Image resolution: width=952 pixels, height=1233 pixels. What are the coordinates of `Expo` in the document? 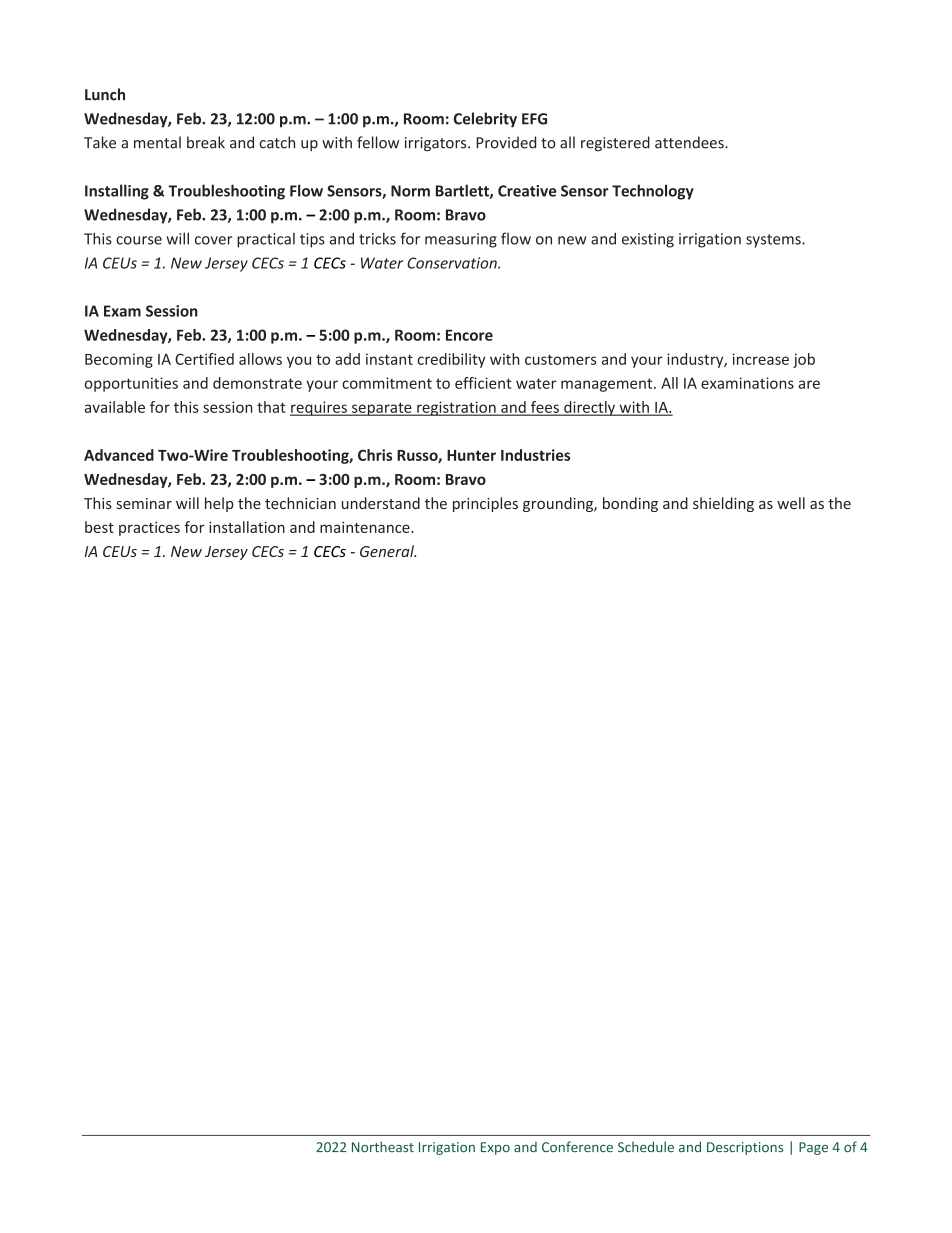 It's located at (495, 1148).
